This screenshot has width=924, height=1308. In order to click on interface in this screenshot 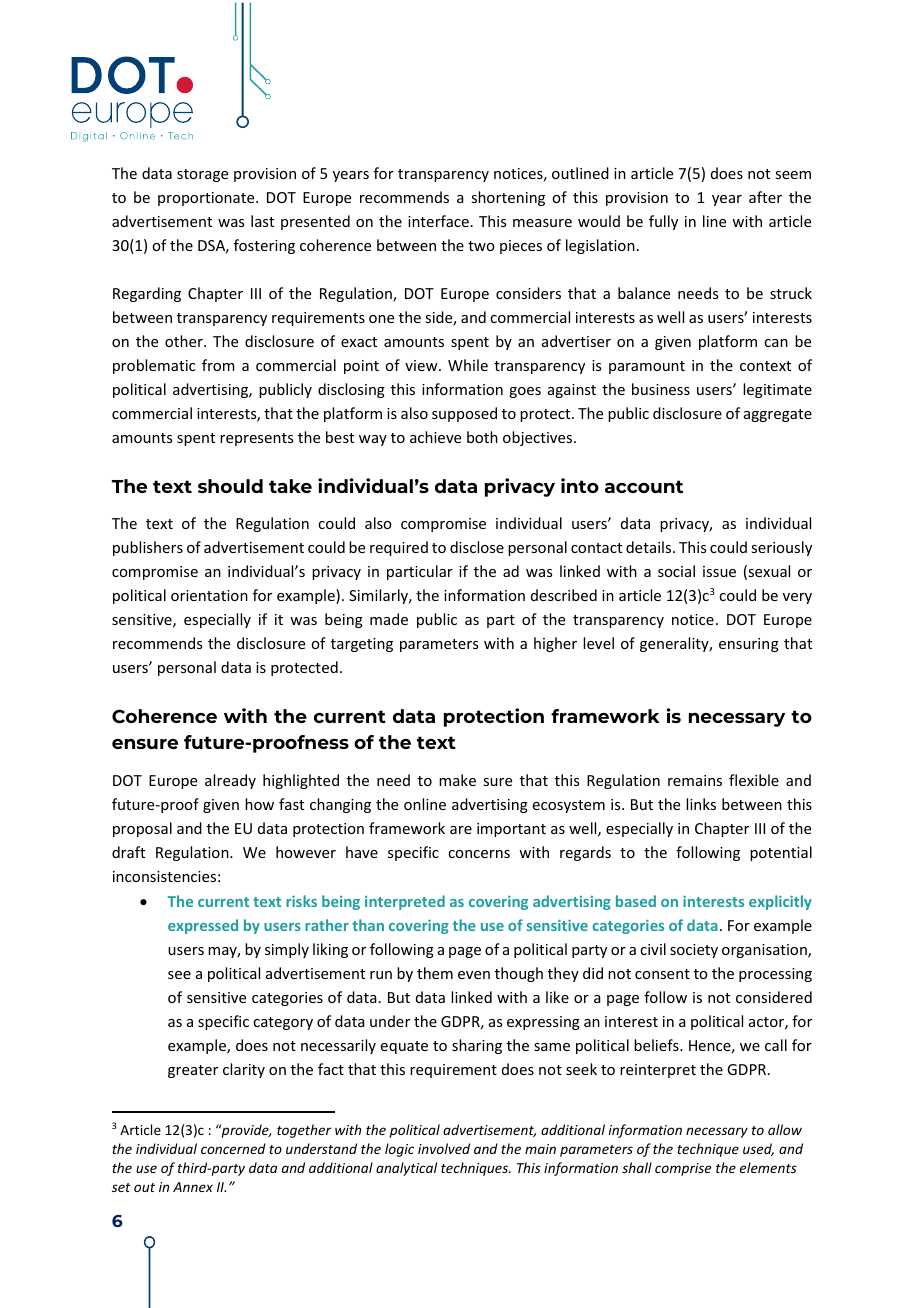, I will do `click(438, 221)`.
